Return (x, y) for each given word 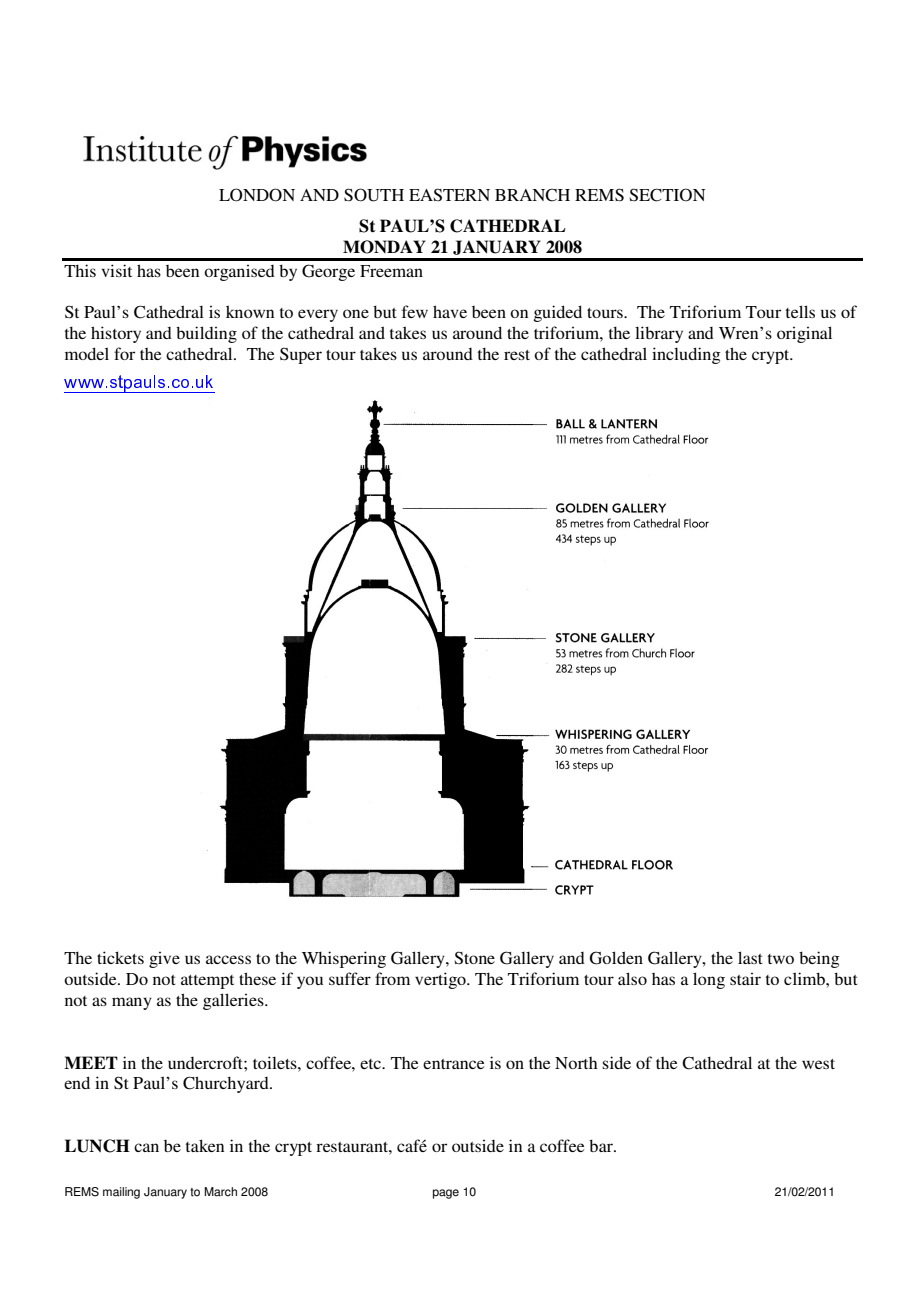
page (446, 1194)
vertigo (441, 980)
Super (301, 355)
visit (116, 270)
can (146, 1147)
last (750, 957)
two (781, 959)
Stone (474, 958)
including (686, 355)
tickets (120, 957)
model (87, 353)
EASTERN (449, 195)
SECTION (667, 195)
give (164, 959)
